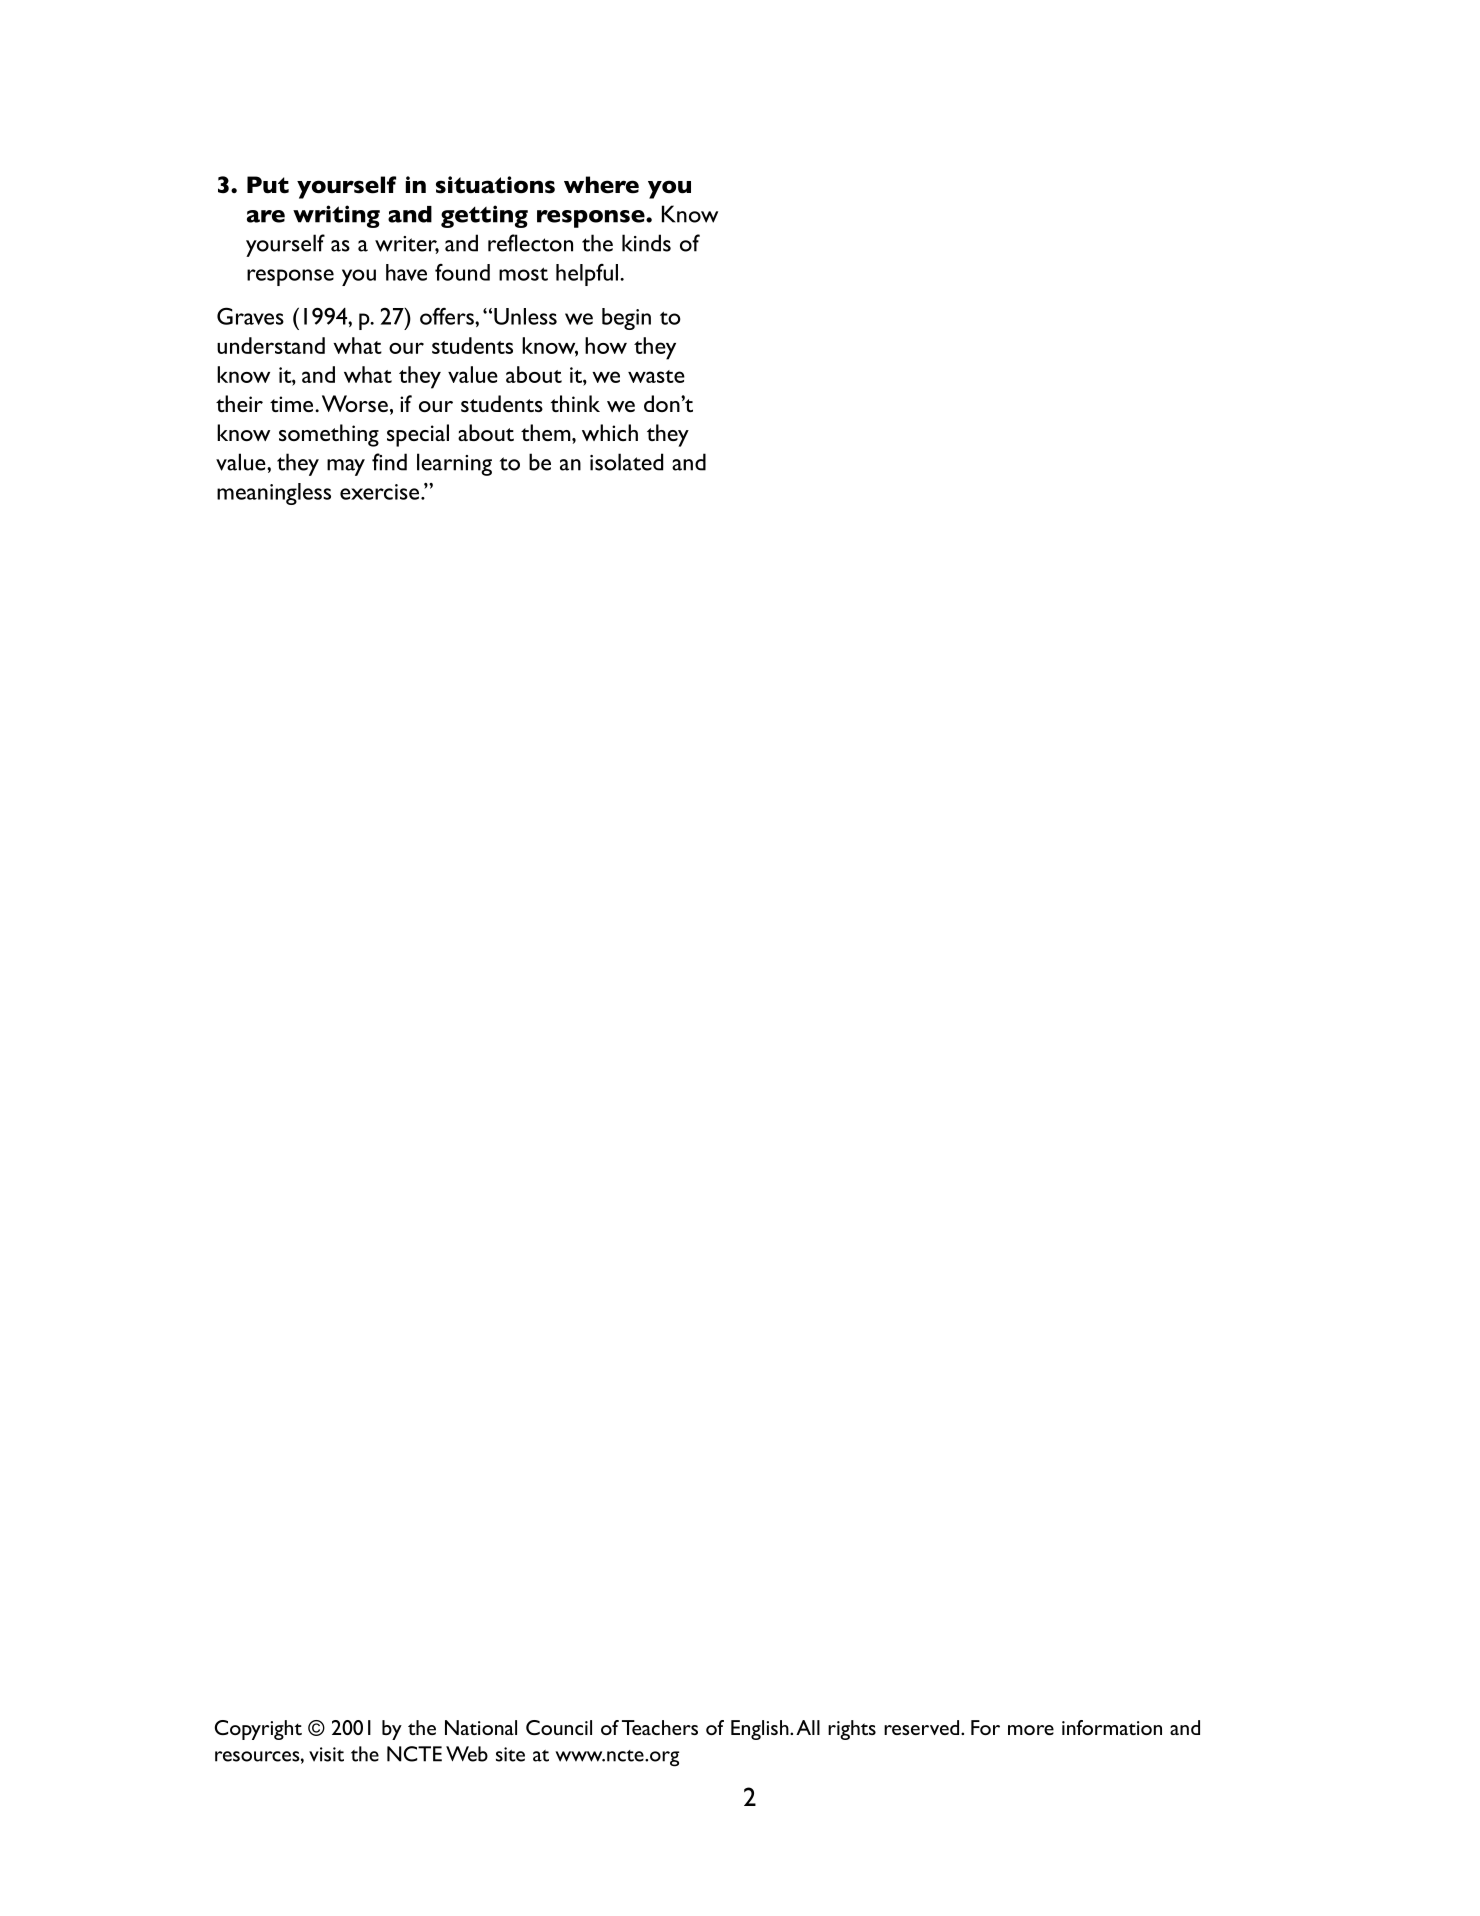 This screenshot has height=1916, width=1480. I want to click on Teachers, so click(660, 1727).
